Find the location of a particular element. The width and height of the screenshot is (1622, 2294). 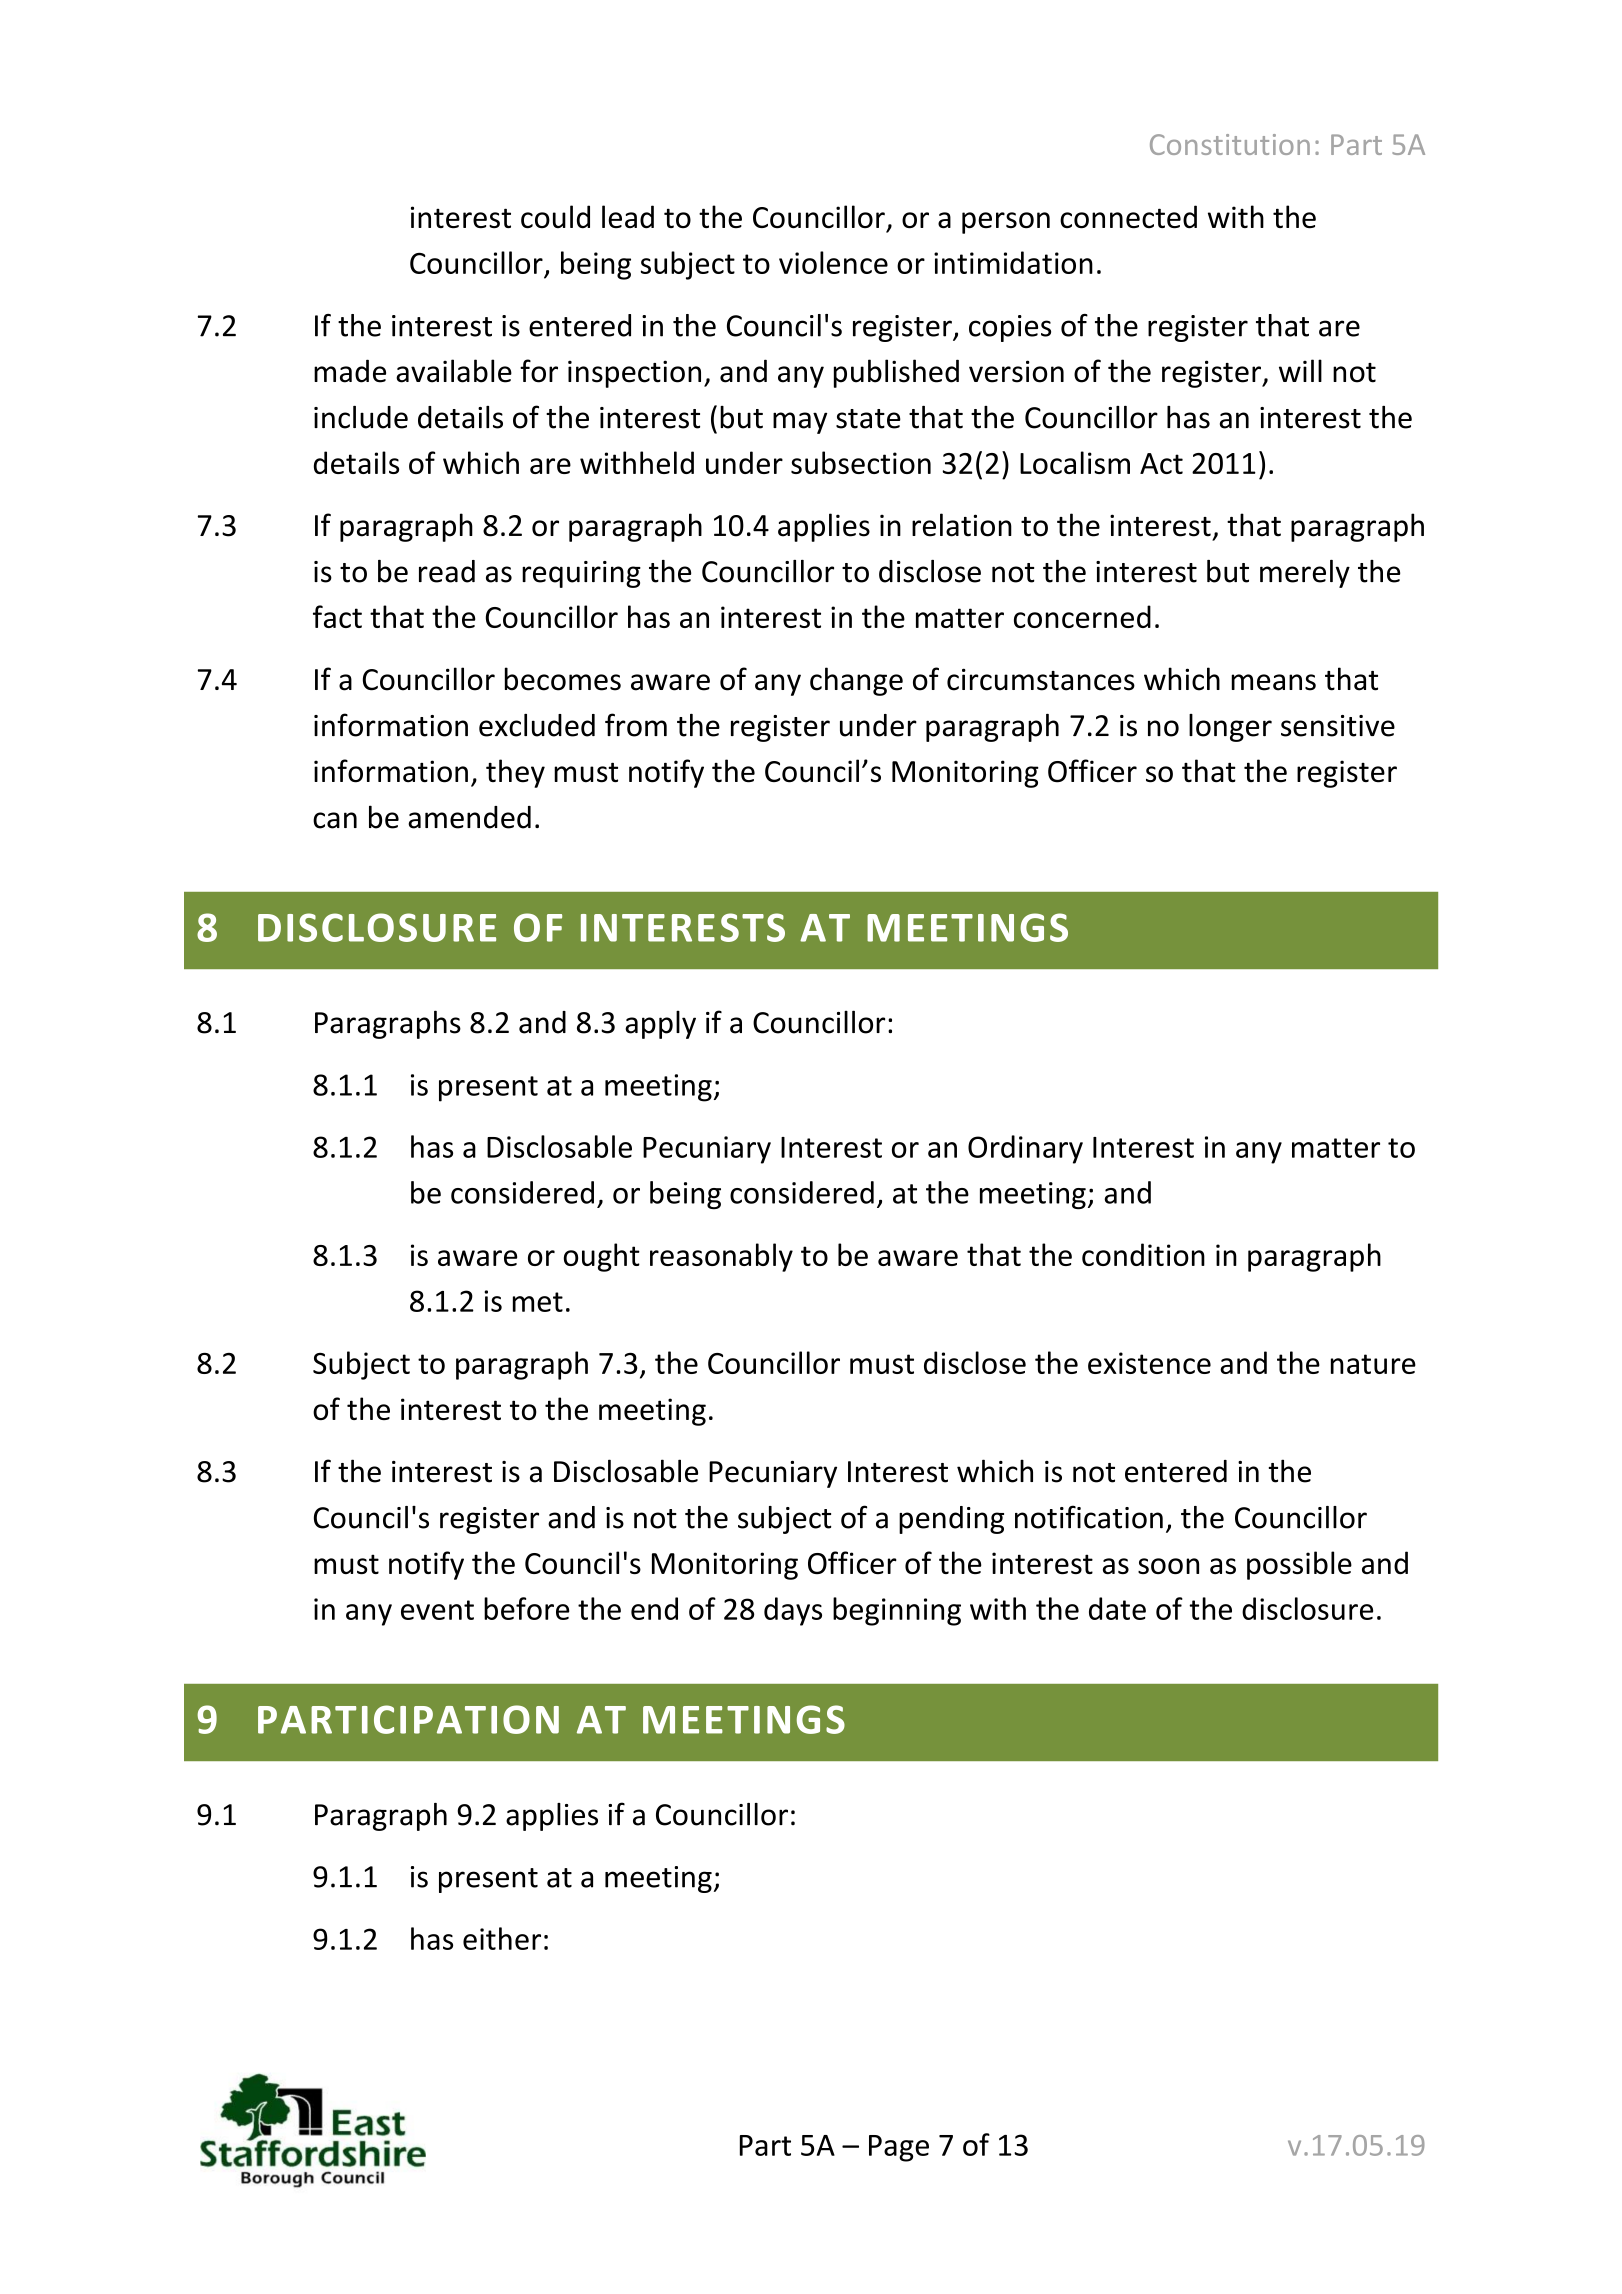

change is located at coordinates (856, 681).
